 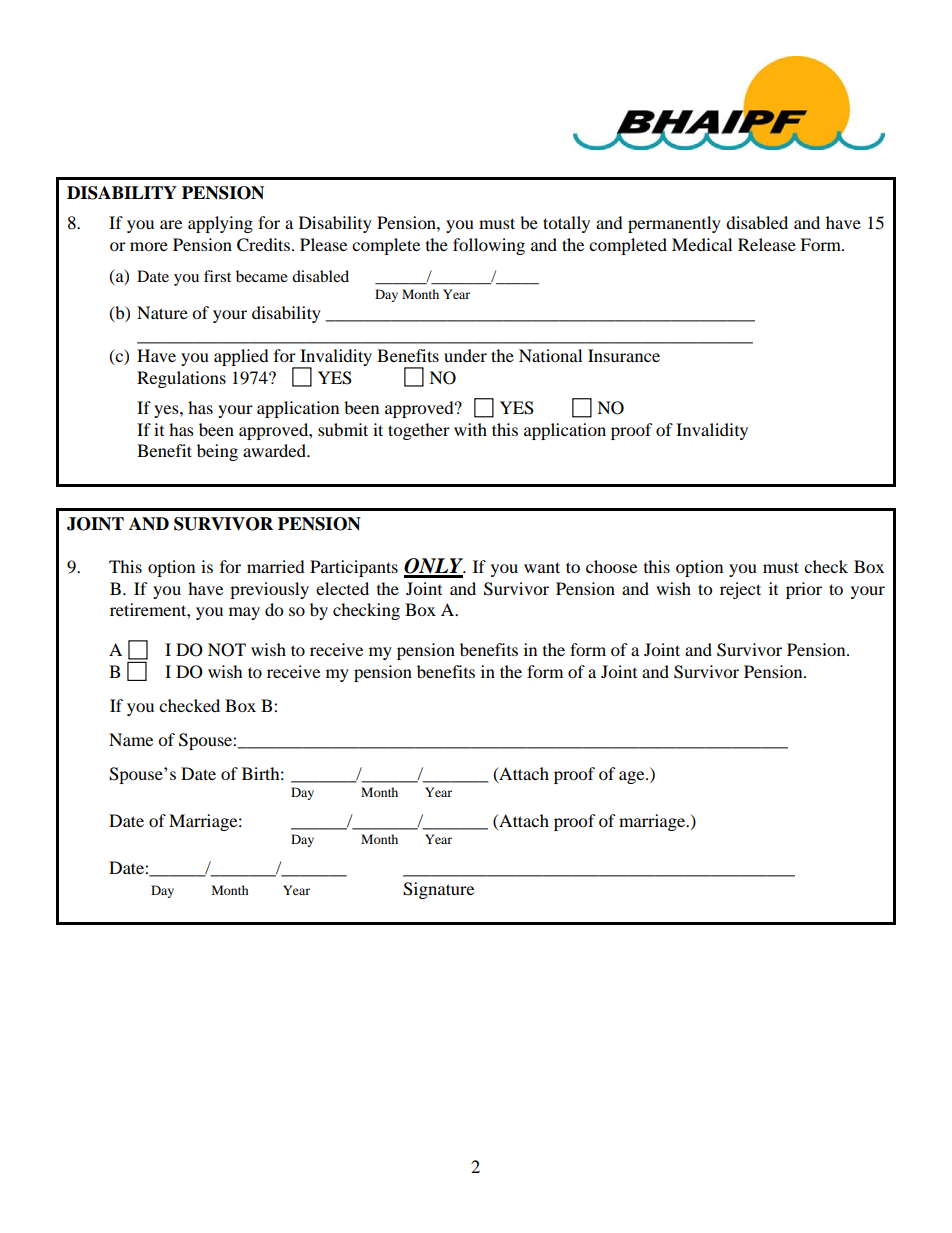 I want to click on reject, so click(x=740, y=590).
